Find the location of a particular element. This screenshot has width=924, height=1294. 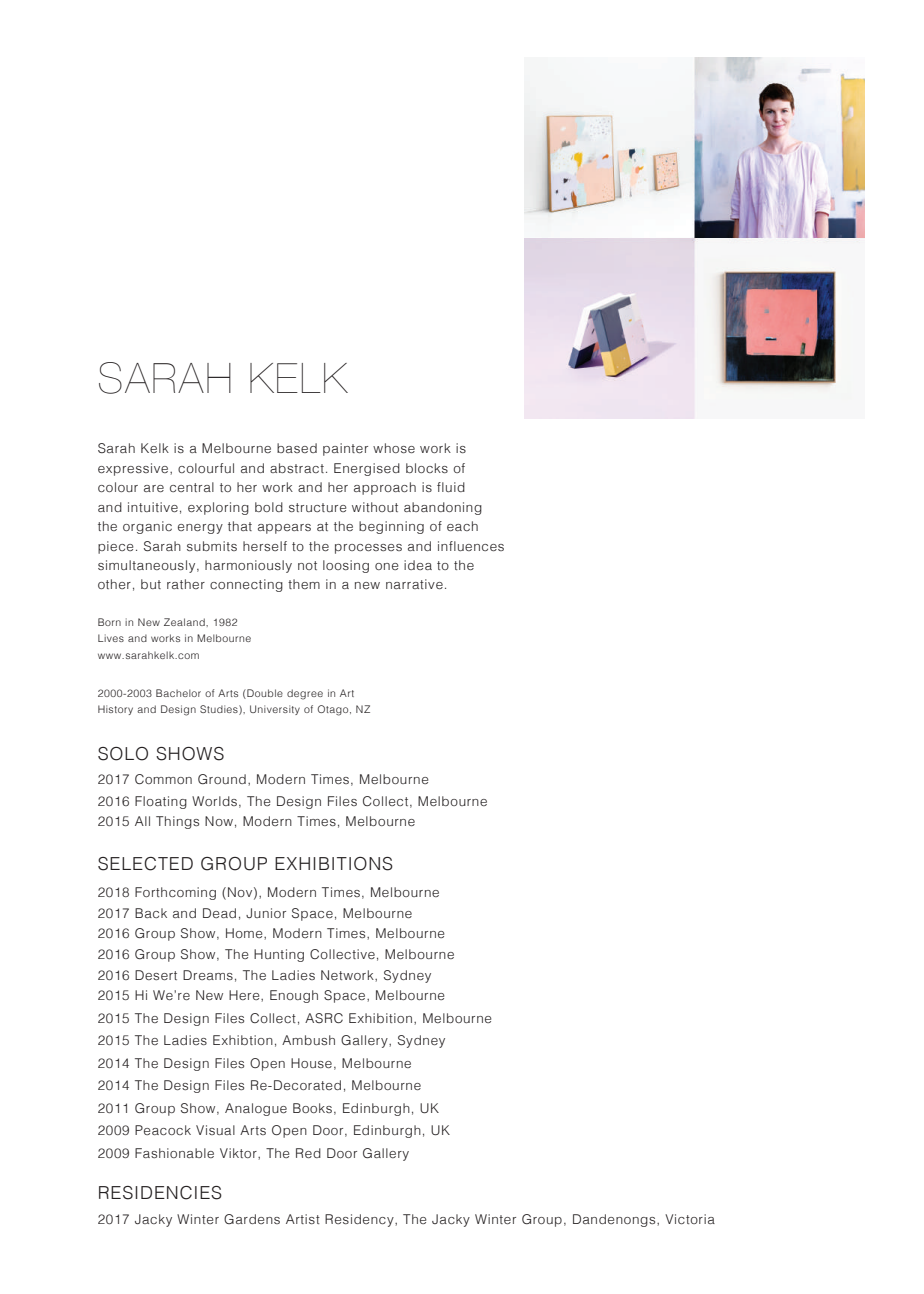

Otago is located at coordinates (334, 710).
